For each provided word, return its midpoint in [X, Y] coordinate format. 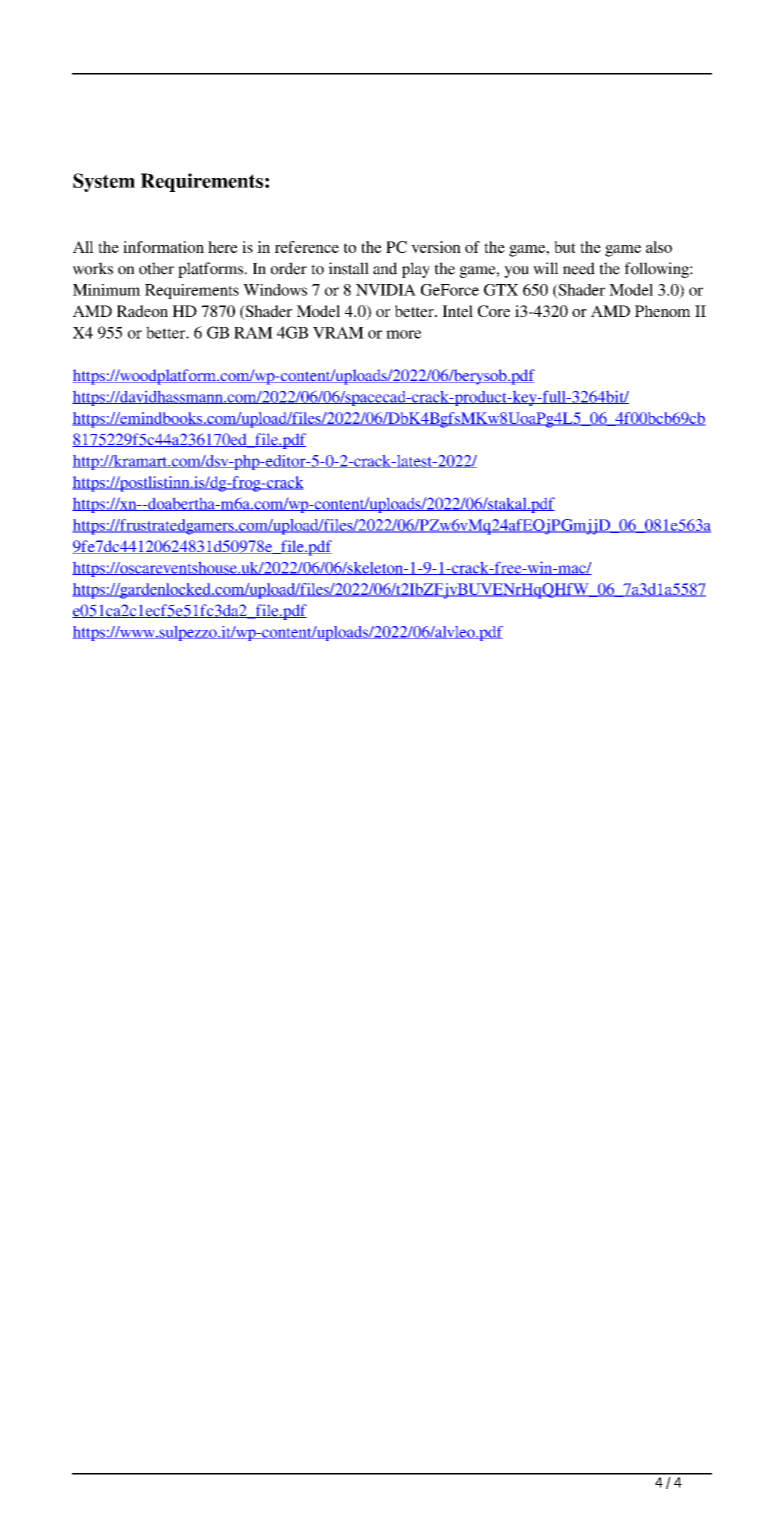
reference [307, 247]
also [659, 247]
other [156, 268]
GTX [501, 290]
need [579, 268]
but [565, 247]
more [403, 334]
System [104, 182]
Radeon [142, 311]
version [436, 247]
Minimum [107, 290]
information [163, 247]
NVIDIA [386, 290]
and [385, 268]
